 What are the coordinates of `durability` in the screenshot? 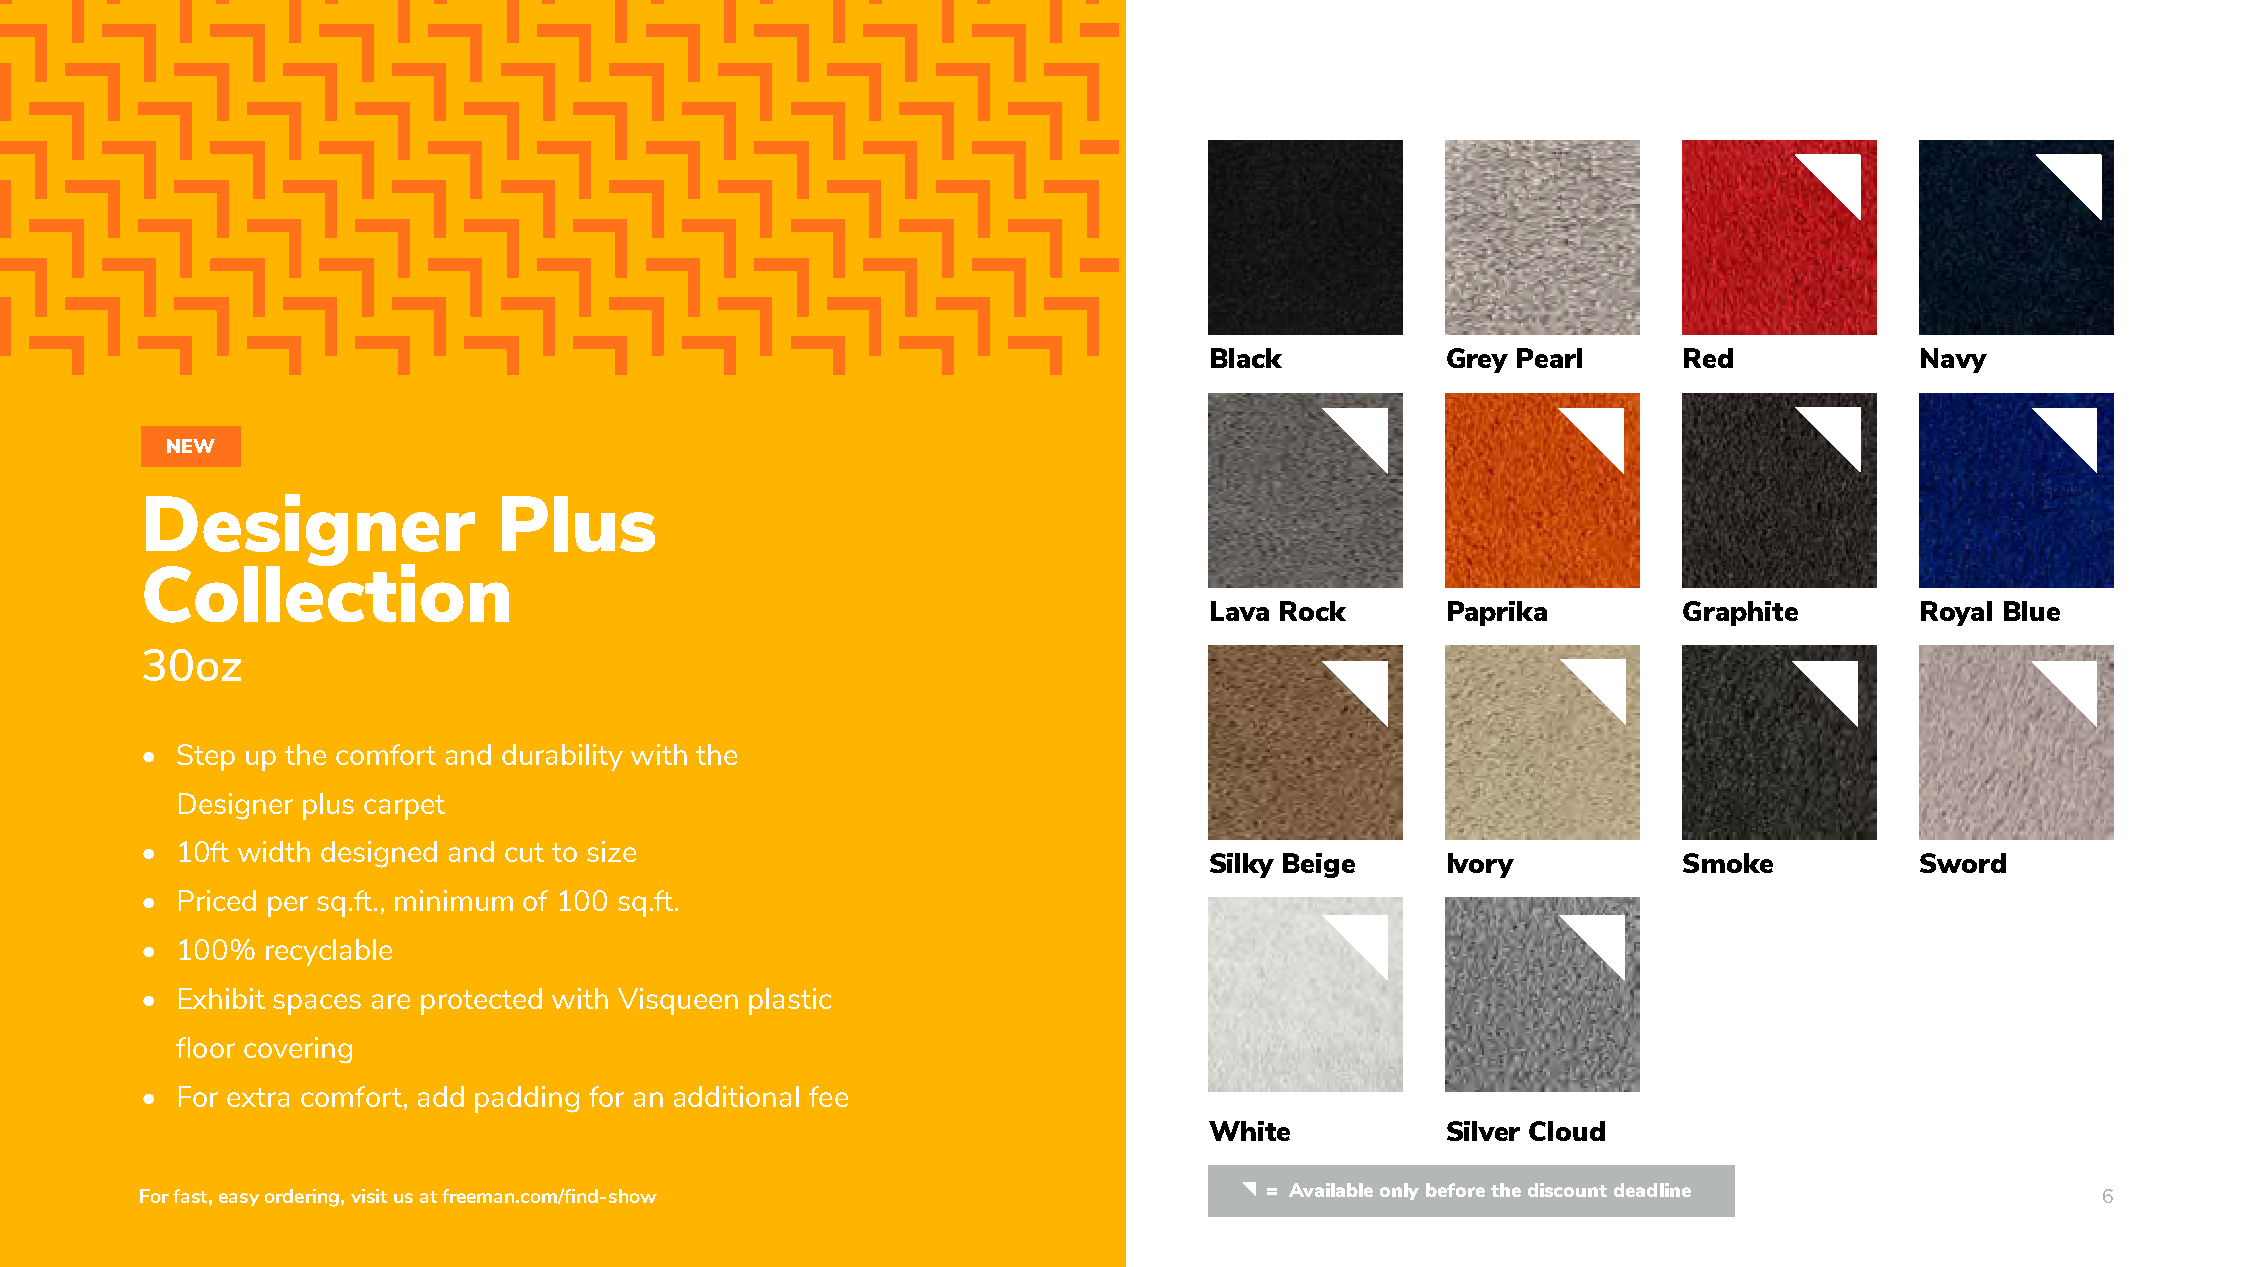 It's located at (562, 757).
